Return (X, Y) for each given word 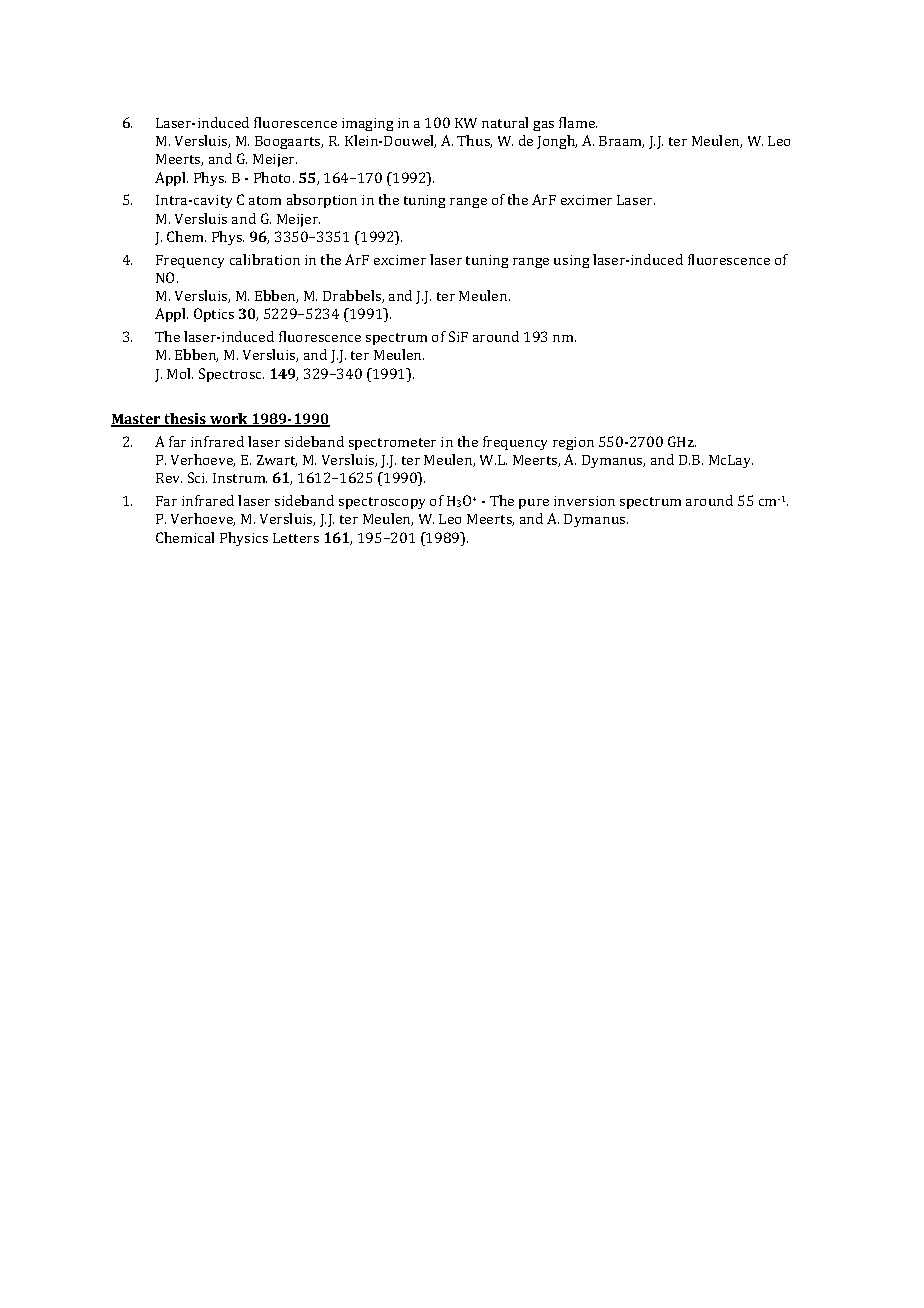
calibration (265, 259)
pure (534, 504)
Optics (214, 315)
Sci (197, 477)
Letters (296, 538)
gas (543, 126)
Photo (274, 177)
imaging (367, 124)
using (571, 261)
